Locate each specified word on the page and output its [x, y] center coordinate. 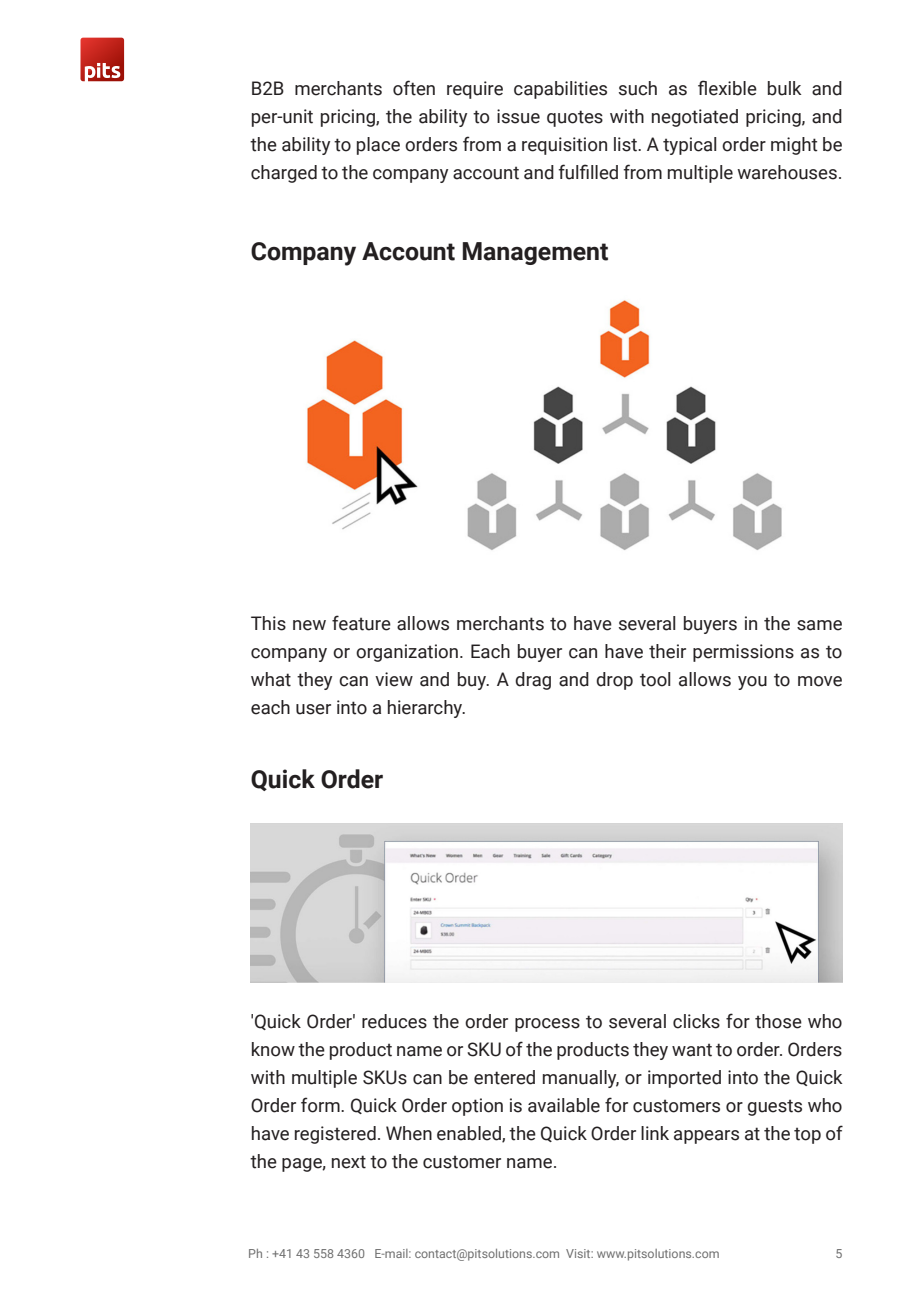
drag [533, 681]
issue [518, 116]
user [313, 709]
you [752, 683]
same [819, 625]
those [778, 1021]
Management [535, 253]
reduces [394, 1021]
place [378, 146]
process [547, 1025]
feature [361, 623]
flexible [727, 88]
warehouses [787, 172]
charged [284, 174]
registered [335, 1135]
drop [614, 681]
